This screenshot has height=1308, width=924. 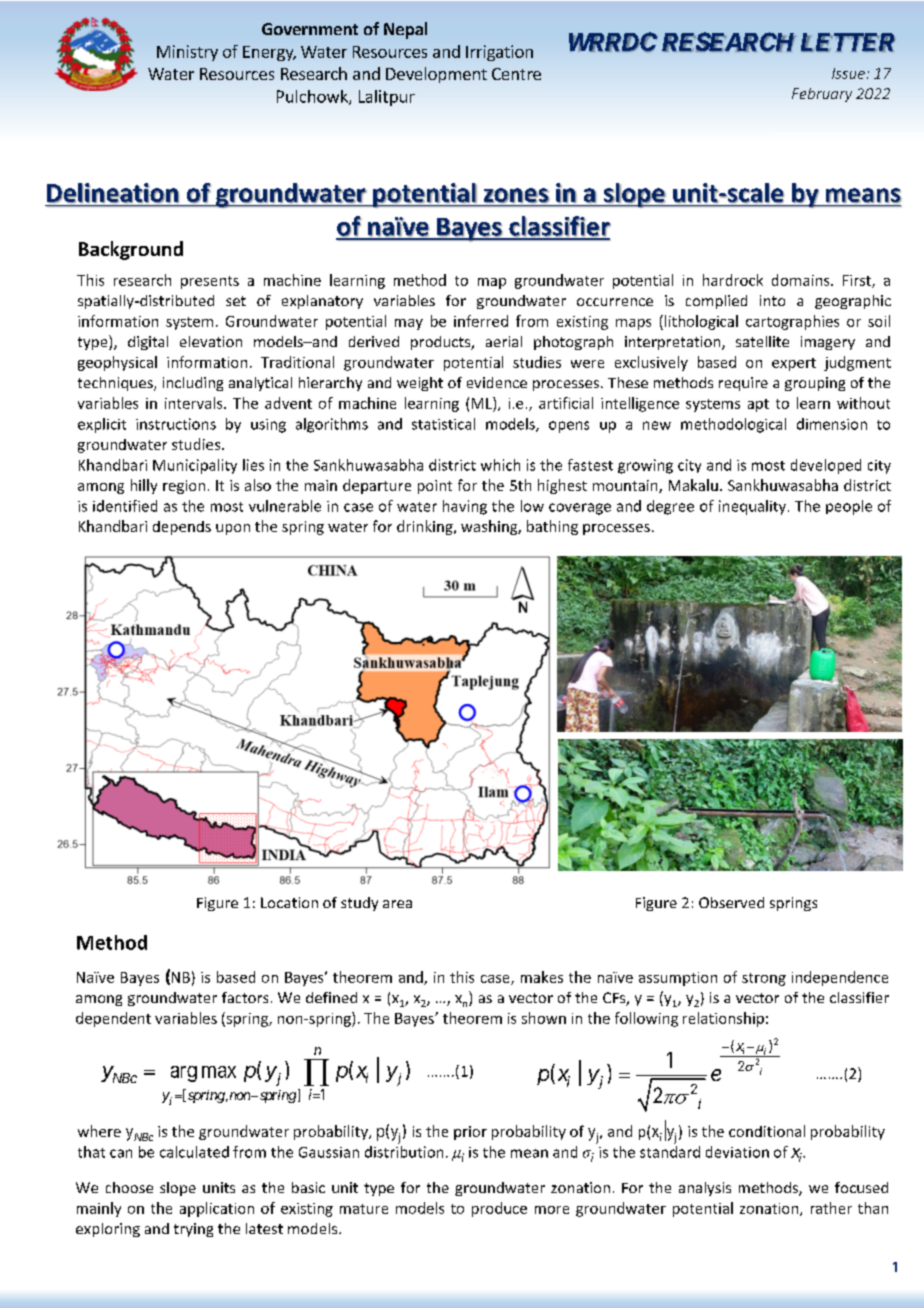 What do you see at coordinates (822, 95) in the screenshot?
I see `February` at bounding box center [822, 95].
